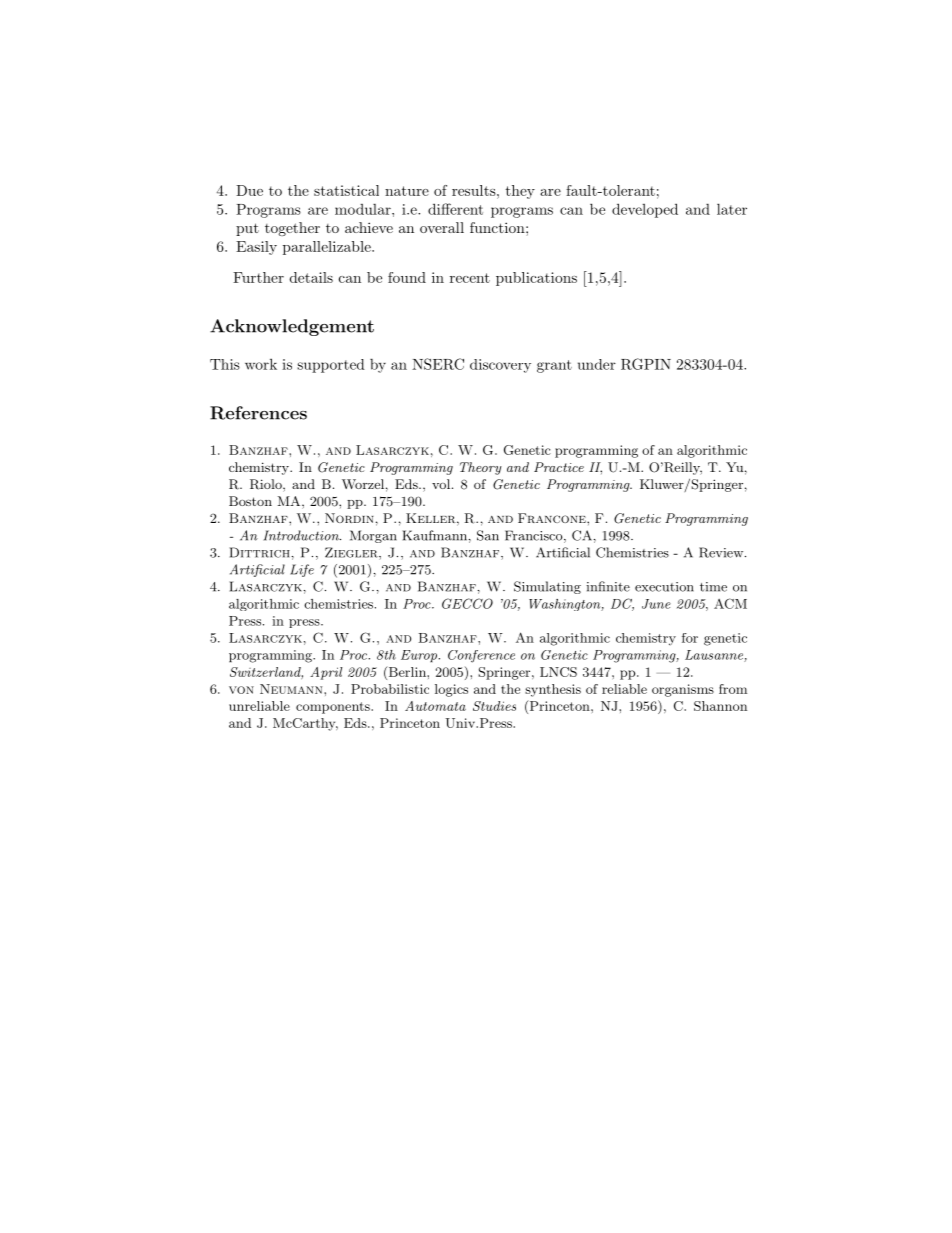 This screenshot has height=1233, width=952. What do you see at coordinates (597, 364) in the screenshot?
I see `under` at bounding box center [597, 364].
